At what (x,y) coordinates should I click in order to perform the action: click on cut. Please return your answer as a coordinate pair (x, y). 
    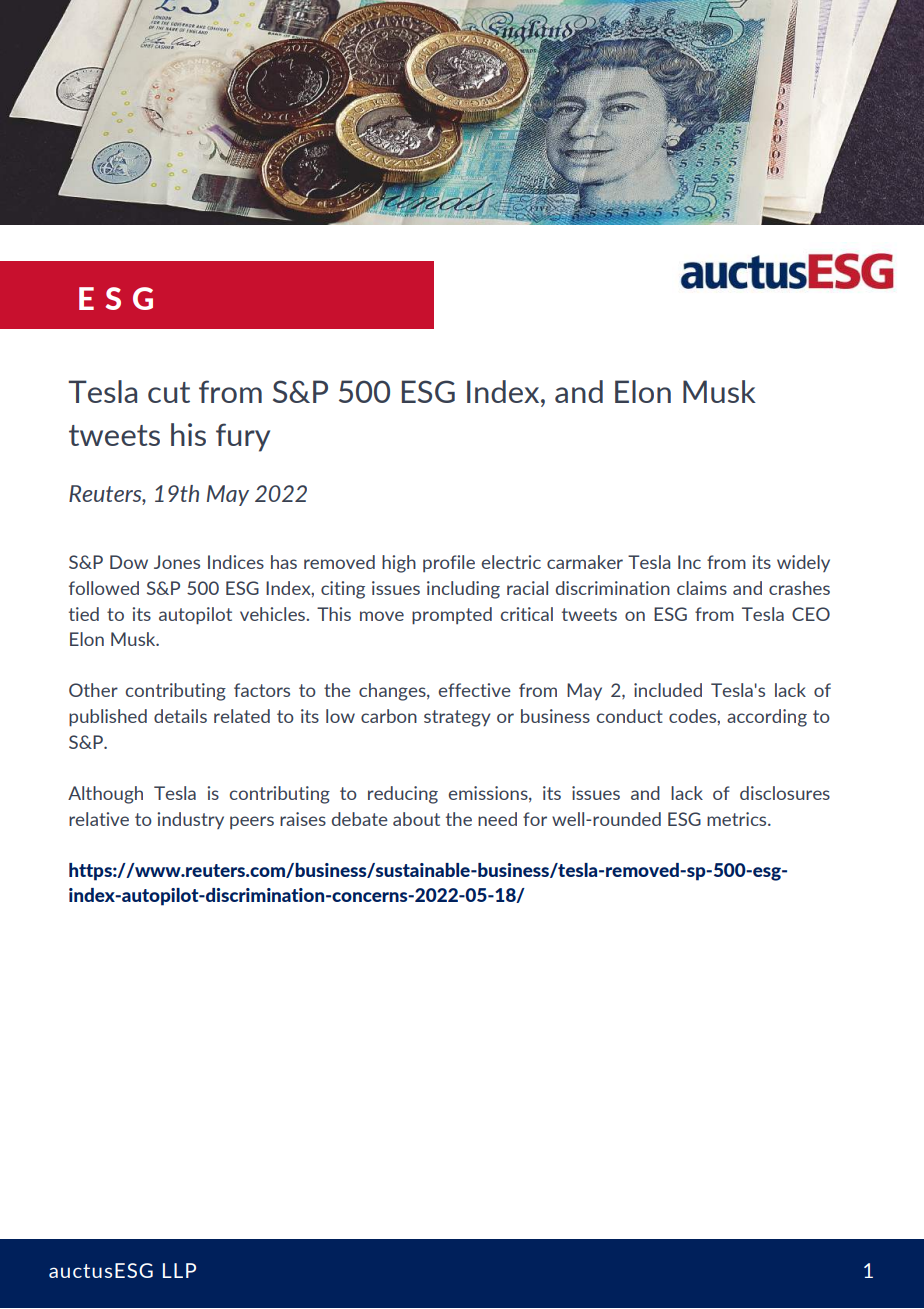
    Looking at the image, I should click on (169, 392).
